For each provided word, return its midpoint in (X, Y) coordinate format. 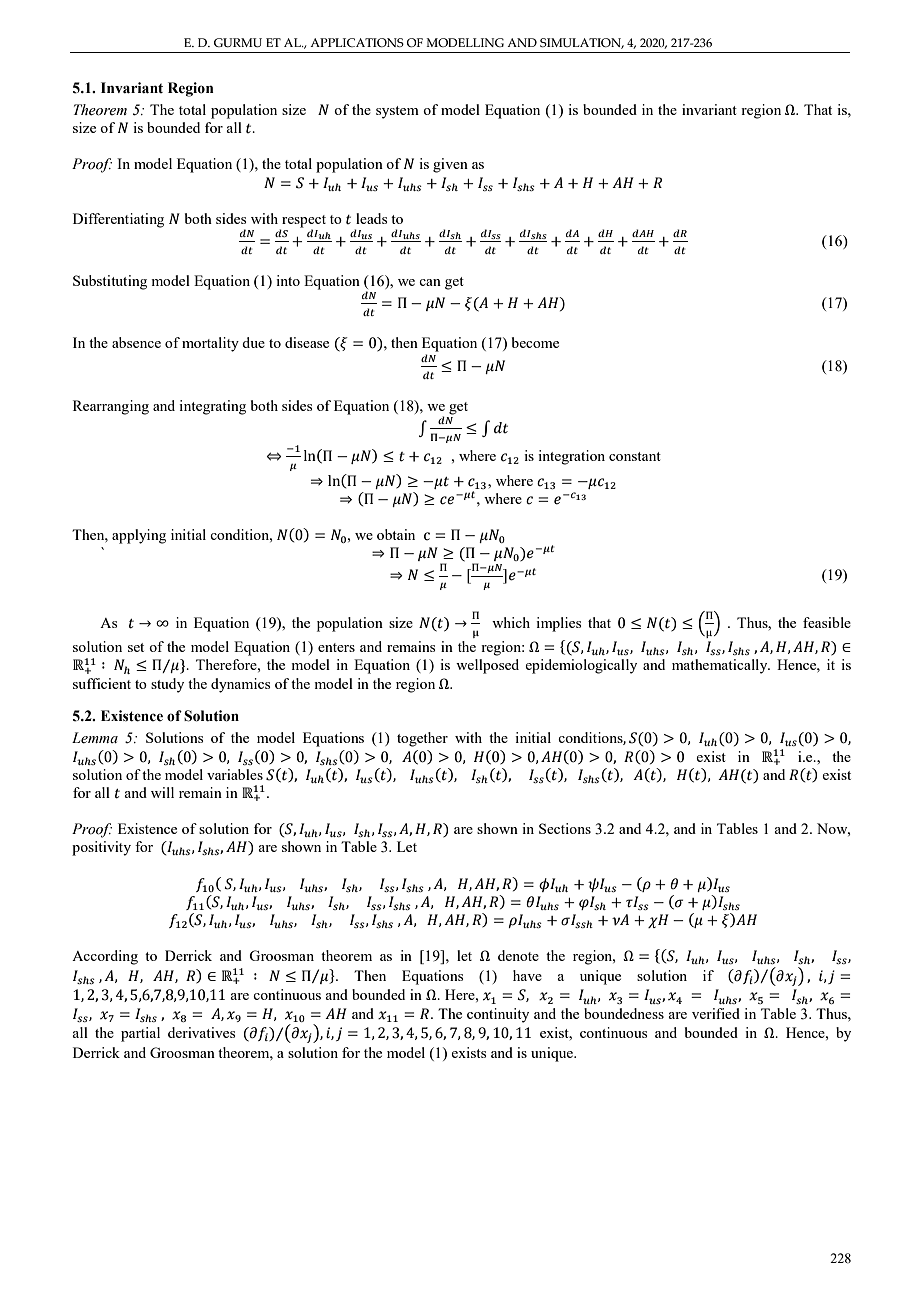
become (535, 342)
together (422, 739)
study (167, 685)
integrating (212, 407)
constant (635, 456)
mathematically (721, 666)
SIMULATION (582, 43)
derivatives (201, 1032)
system (397, 112)
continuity (498, 1015)
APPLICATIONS (357, 42)
